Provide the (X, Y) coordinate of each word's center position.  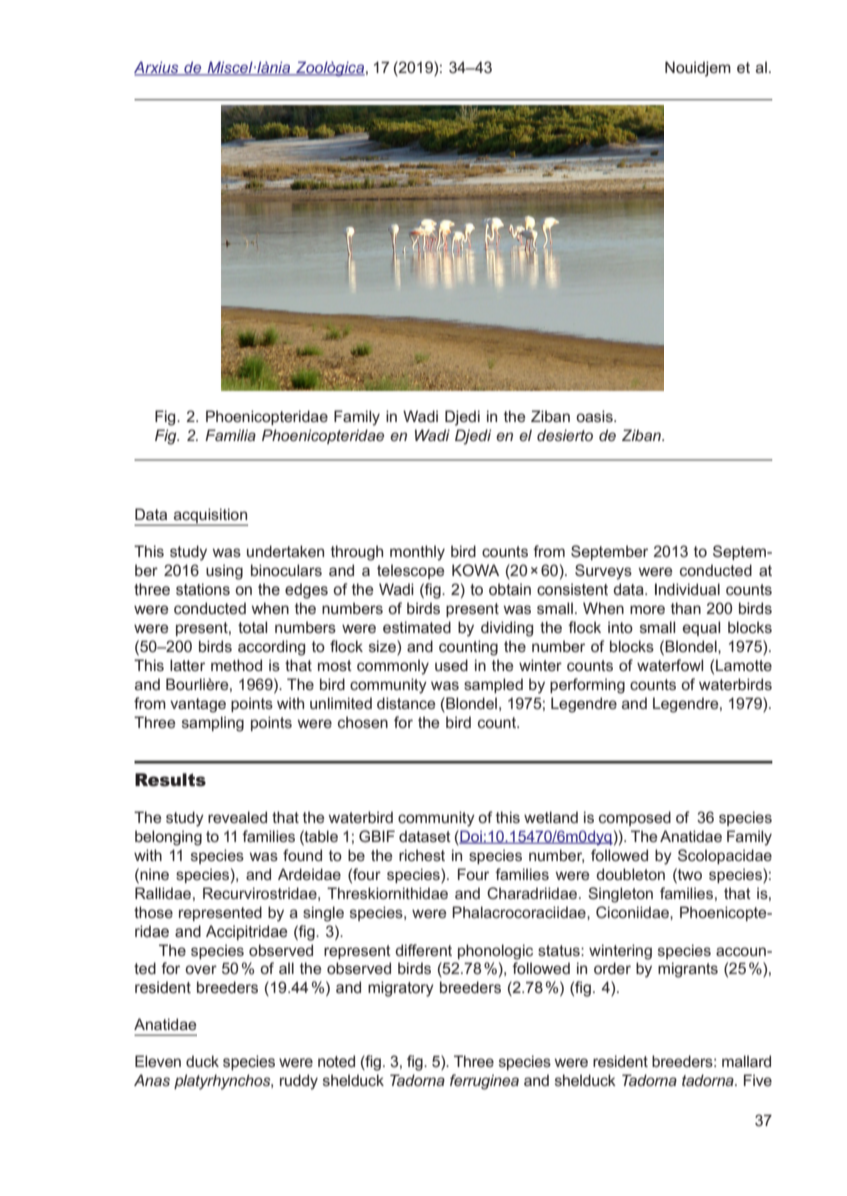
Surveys (603, 572)
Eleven (158, 1061)
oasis (595, 416)
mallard (746, 1061)
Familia (230, 435)
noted (336, 1061)
